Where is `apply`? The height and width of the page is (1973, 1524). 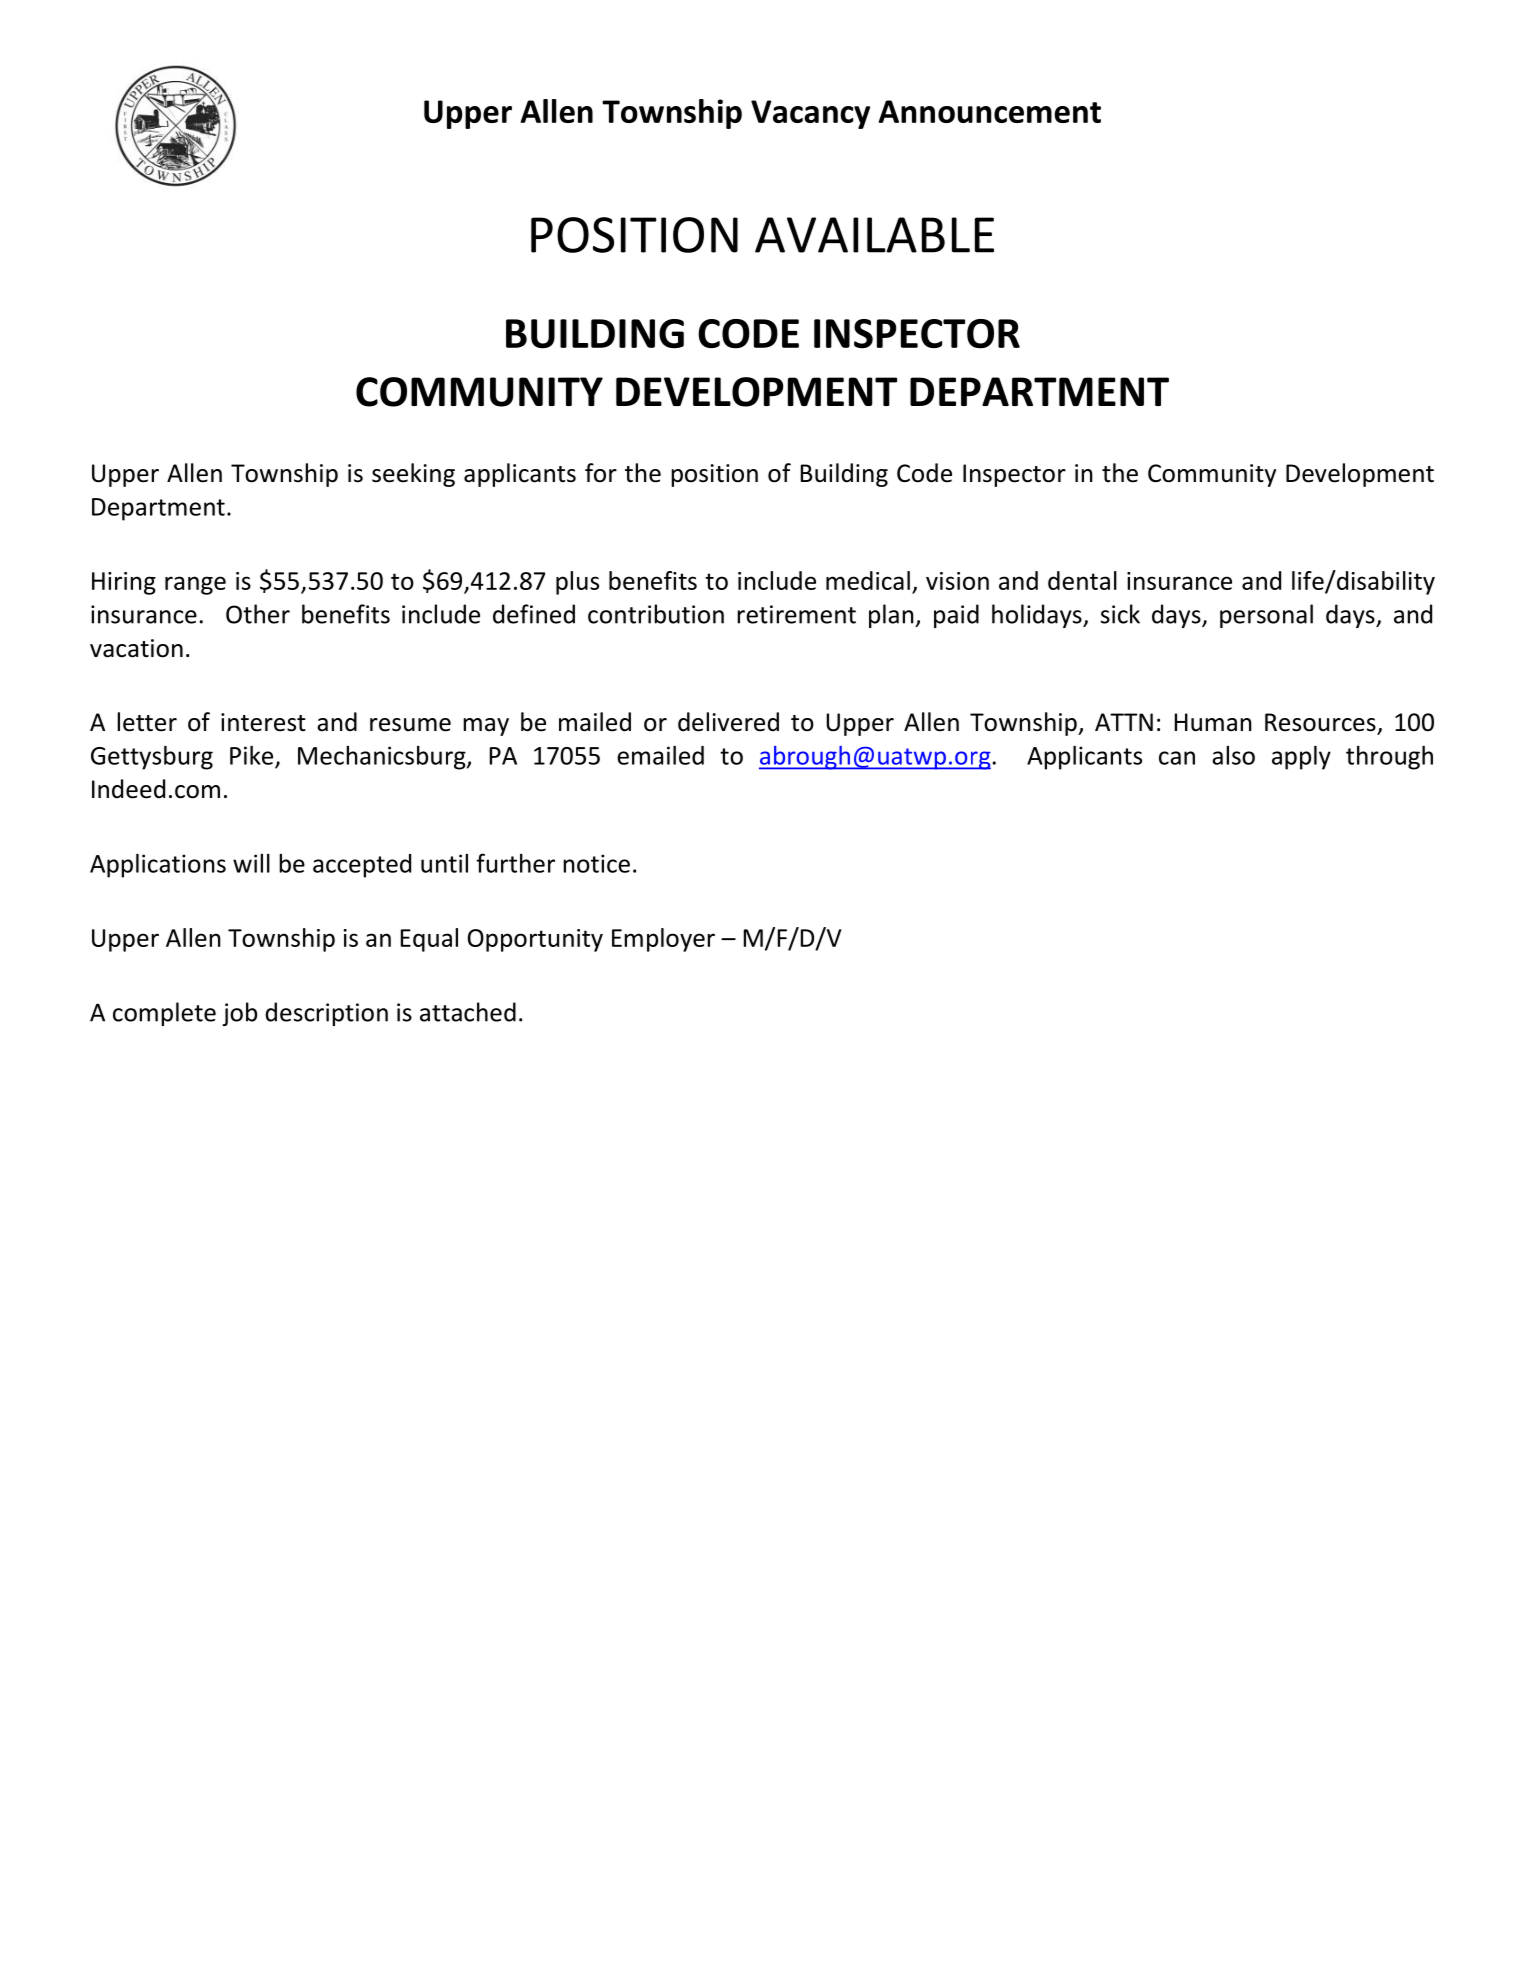 apply is located at coordinates (1301, 758).
